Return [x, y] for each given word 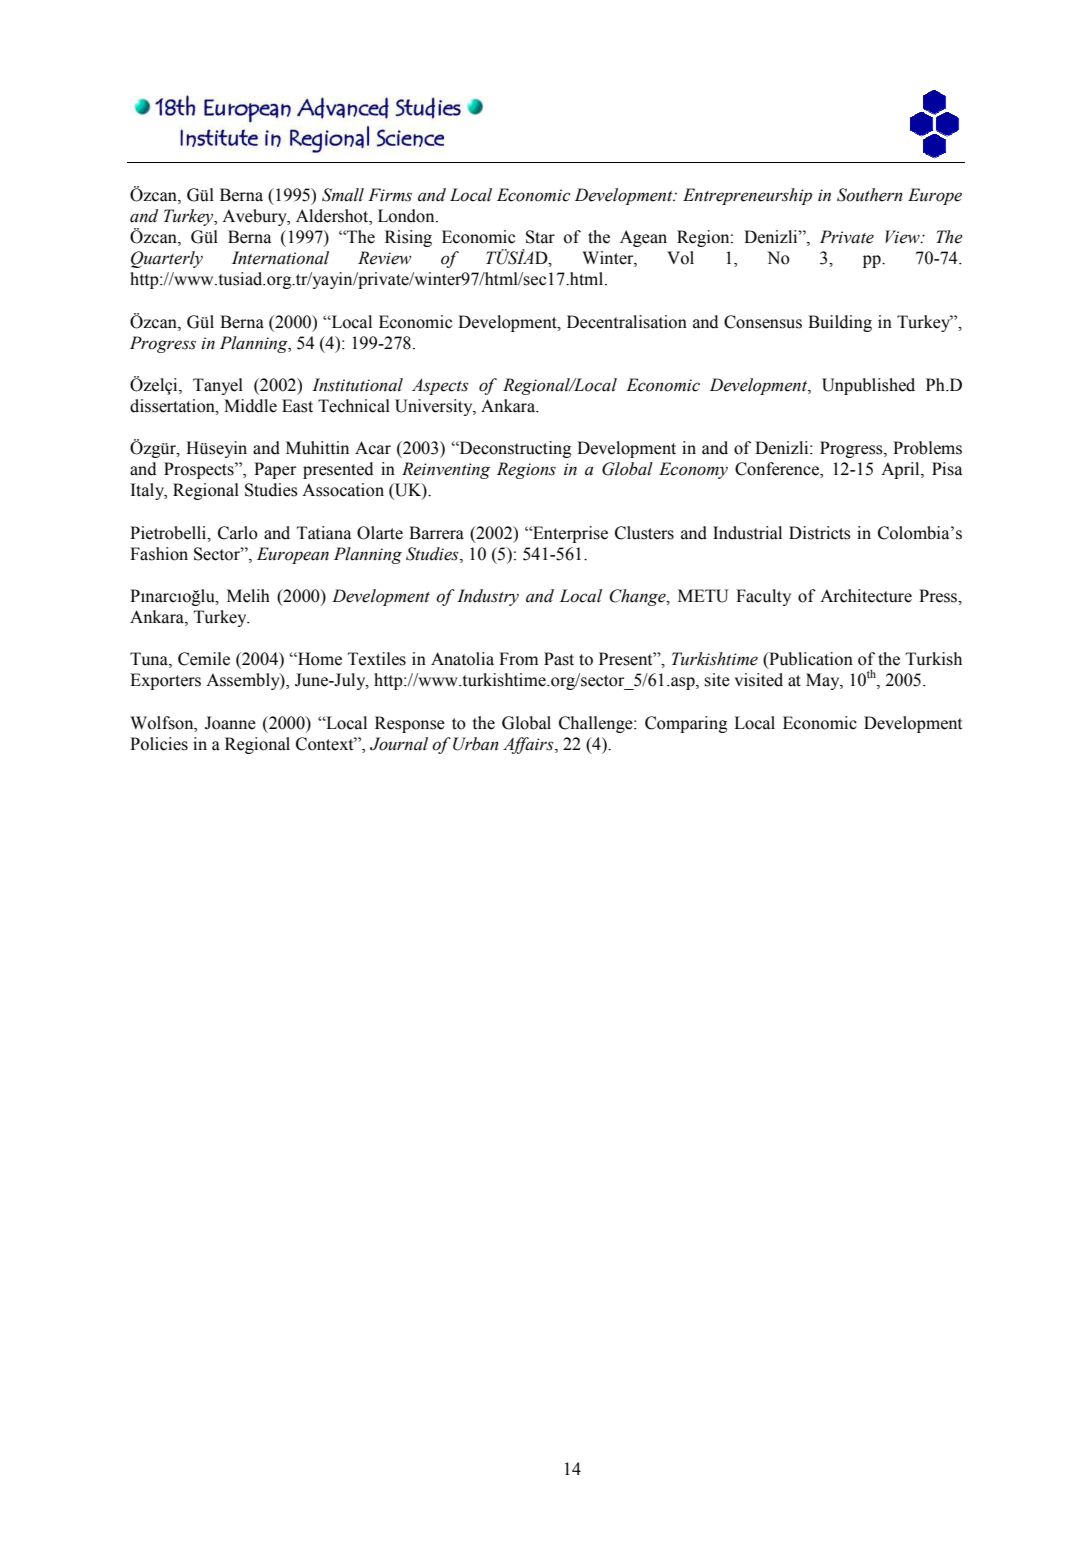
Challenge [597, 724]
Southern [870, 195]
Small [343, 195]
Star [540, 237]
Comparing [686, 724]
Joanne [230, 723]
